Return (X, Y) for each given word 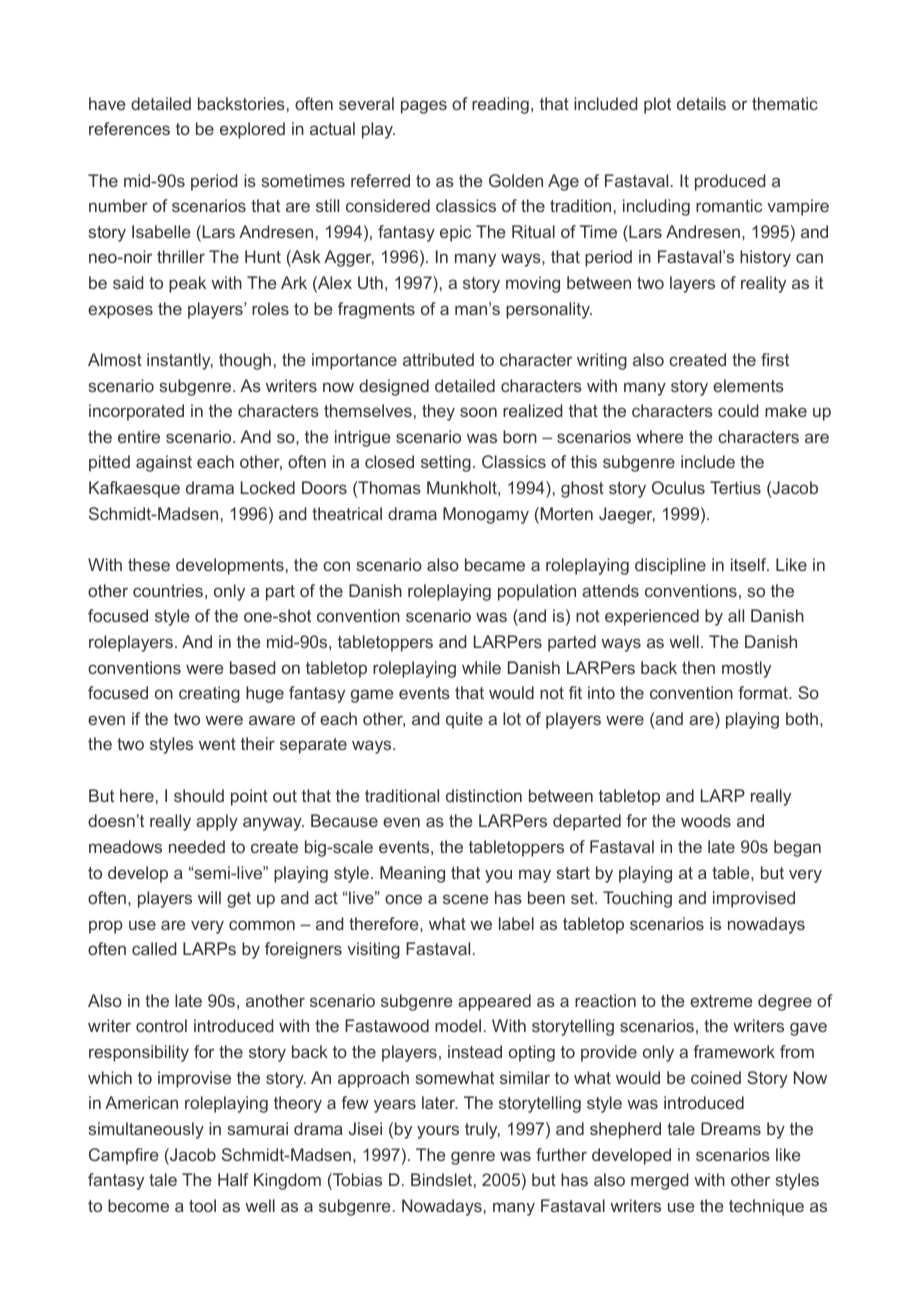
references (129, 128)
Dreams (731, 1128)
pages (424, 107)
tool (202, 1205)
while (481, 667)
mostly (746, 669)
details (701, 103)
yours (438, 1132)
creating (209, 694)
